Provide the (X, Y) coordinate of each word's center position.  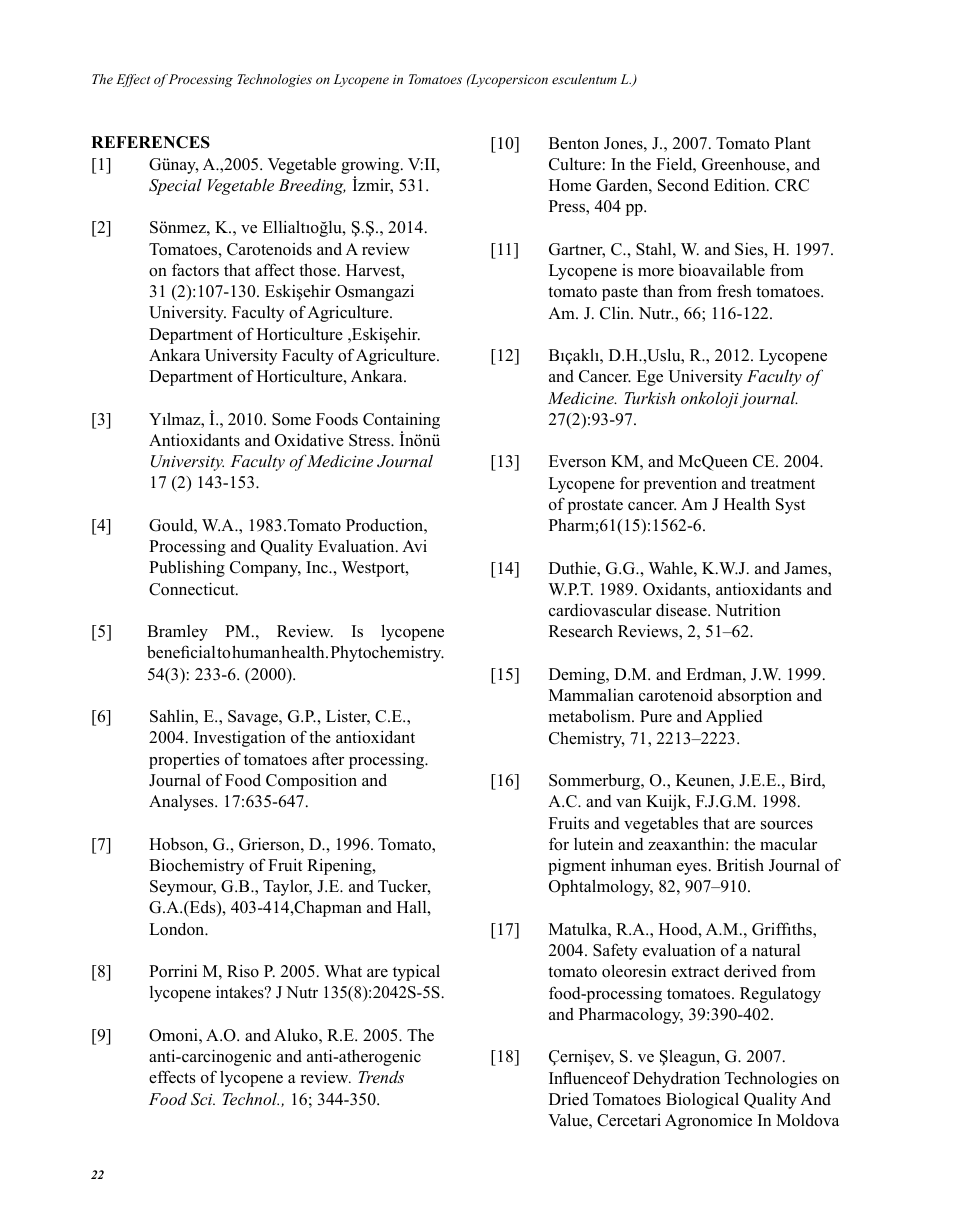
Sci (203, 1099)
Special (175, 187)
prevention (680, 484)
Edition (741, 185)
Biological (702, 1100)
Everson (577, 461)
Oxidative (309, 440)
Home (570, 185)
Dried (569, 1099)
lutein (593, 844)
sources (787, 825)
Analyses (182, 802)
